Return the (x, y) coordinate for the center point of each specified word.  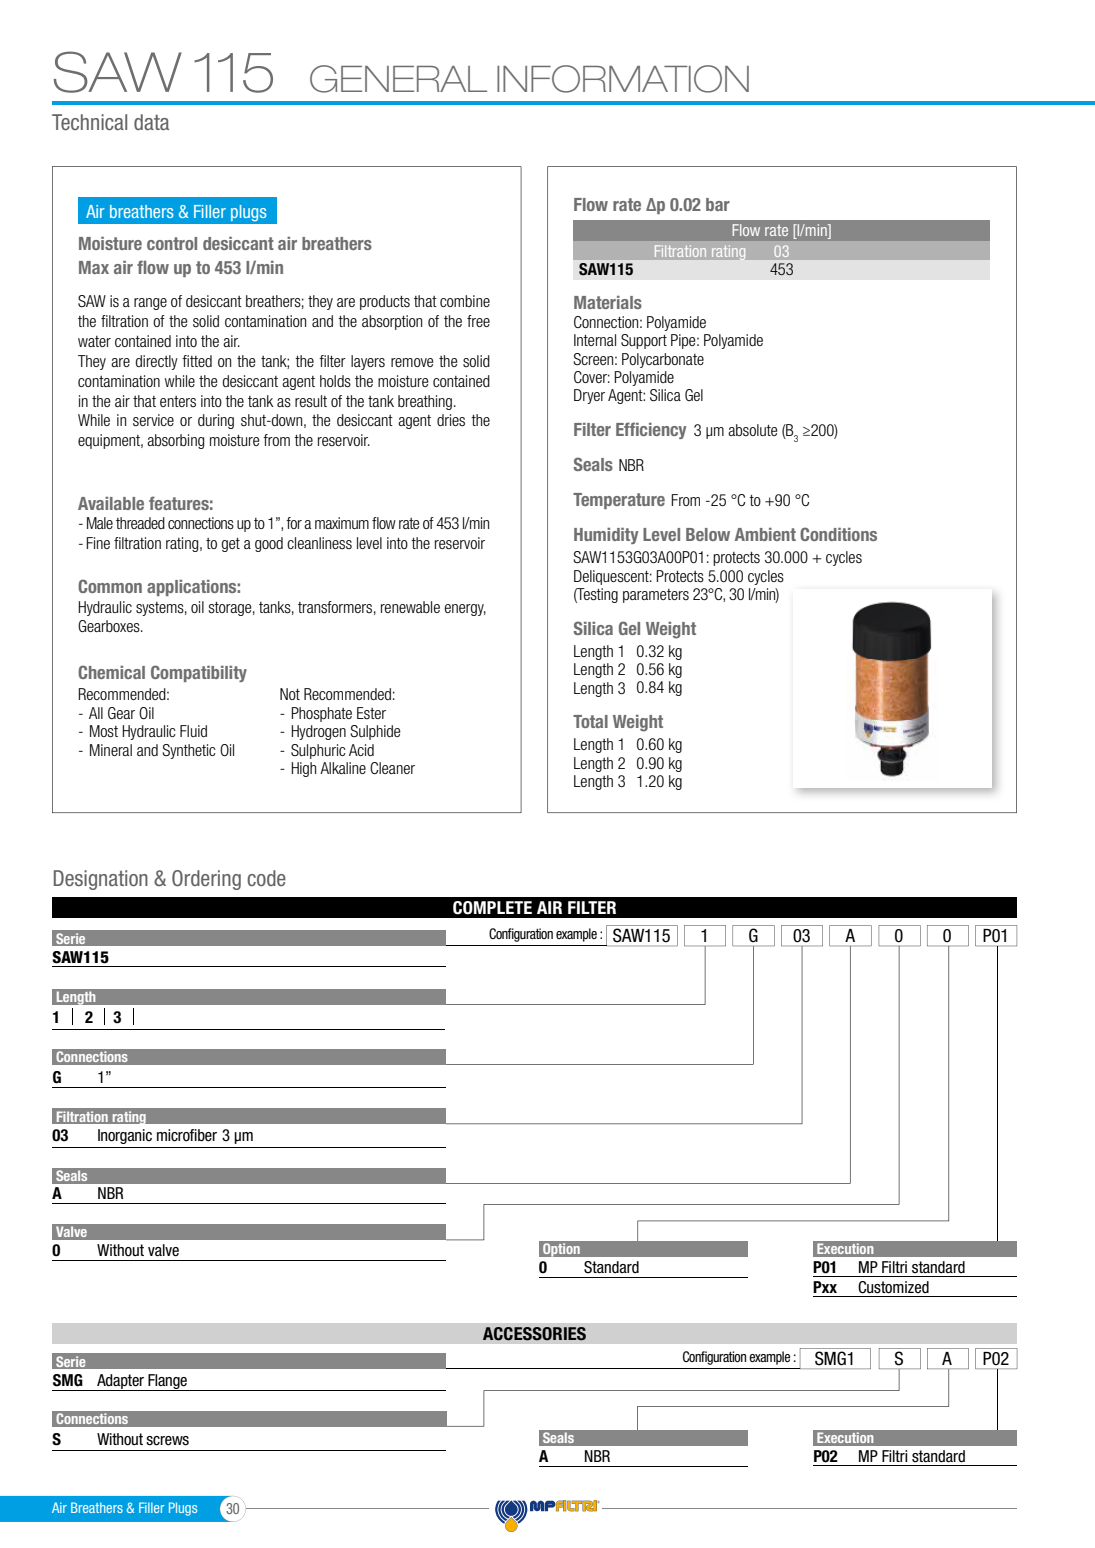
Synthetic (189, 751)
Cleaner (392, 768)
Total (590, 721)
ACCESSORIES (534, 1334)
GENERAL (398, 79)
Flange (168, 1382)
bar (718, 204)
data (151, 122)
